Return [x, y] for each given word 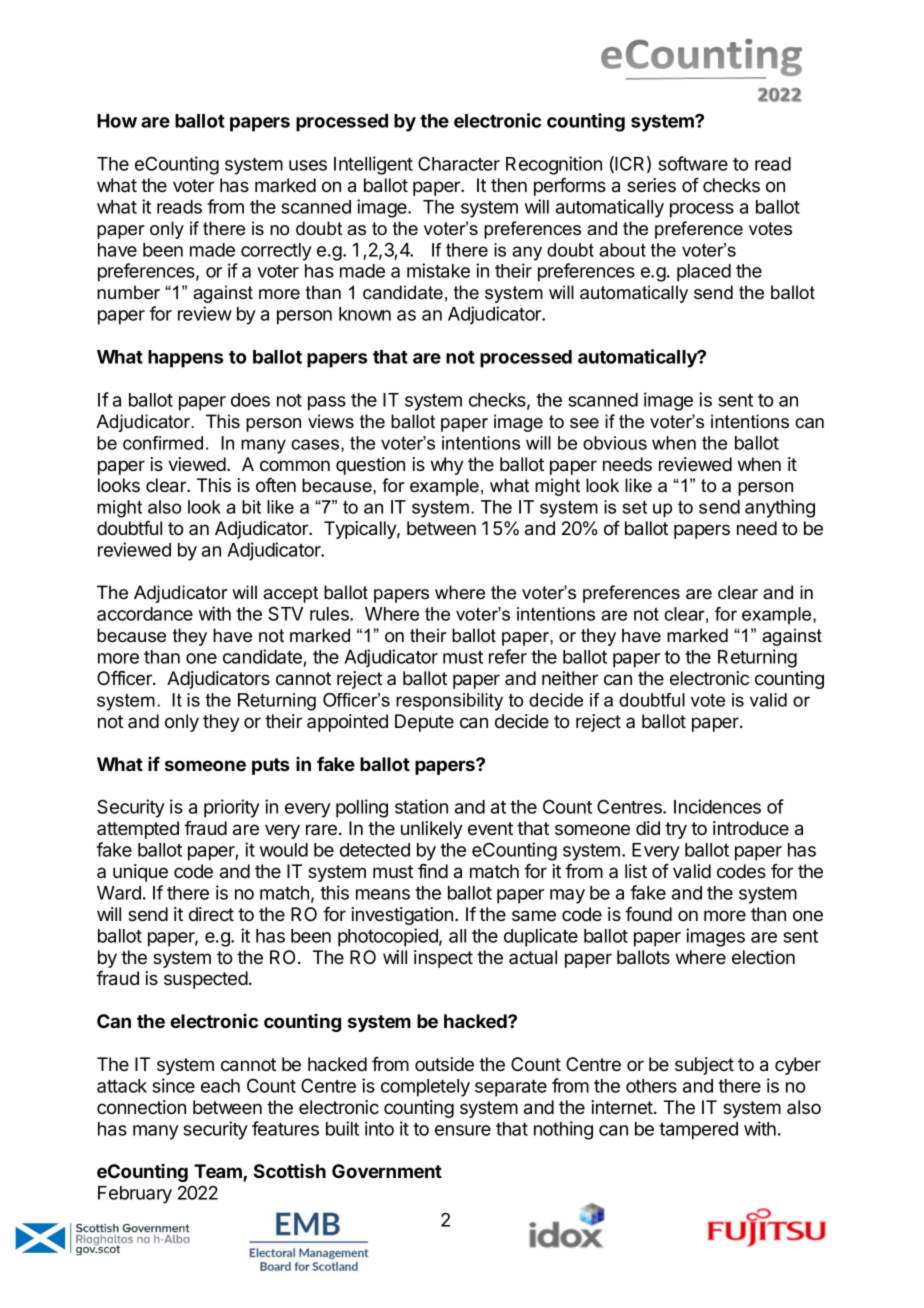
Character [459, 163]
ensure [463, 1130]
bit [251, 507]
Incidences [717, 806]
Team [219, 1172]
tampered [698, 1131]
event [490, 828]
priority [232, 808]
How [117, 121]
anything [780, 508]
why [447, 466]
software [693, 163]
